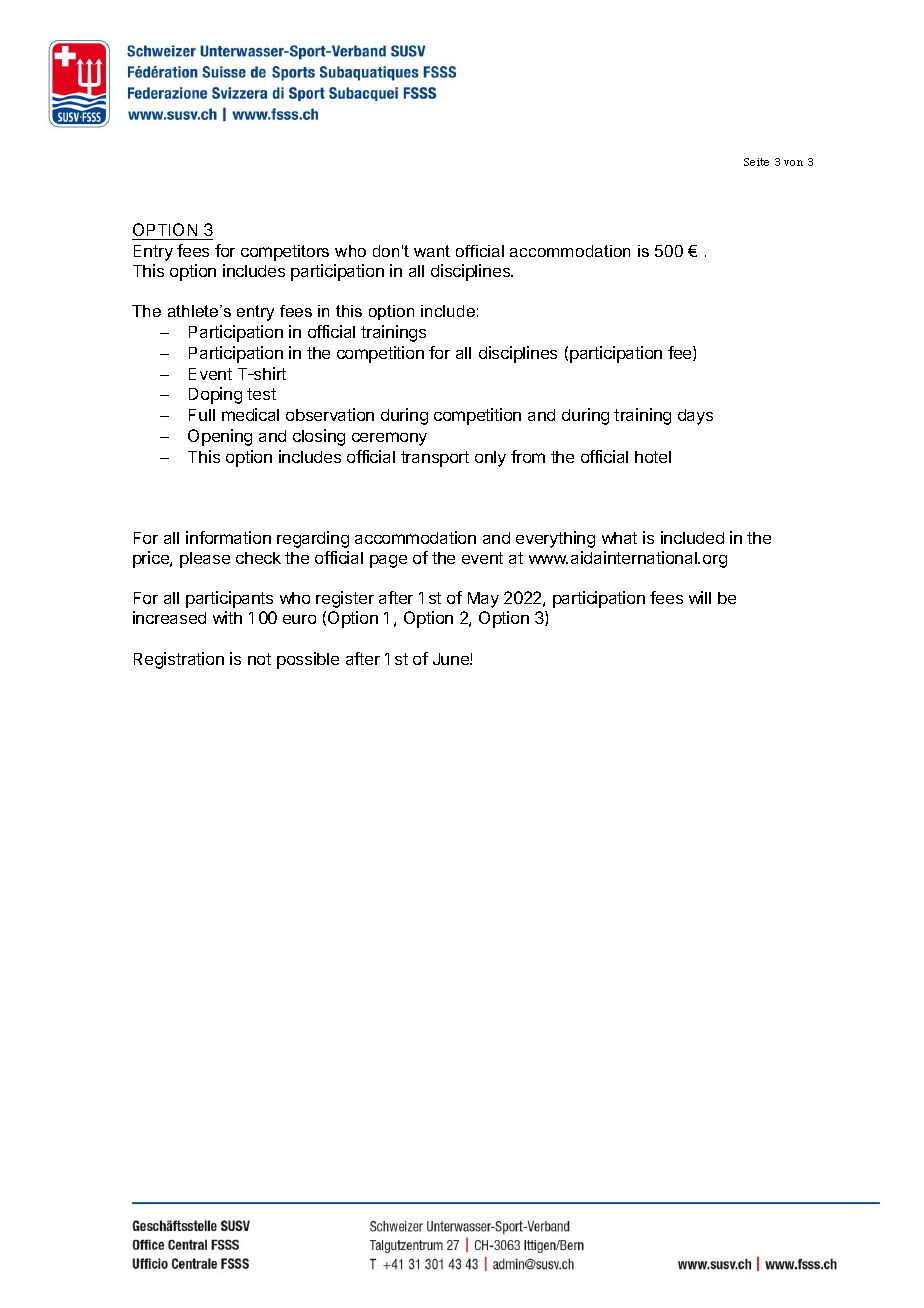 The image size is (924, 1308). Describe the element at coordinates (483, 600) in the document. I see `May` at that location.
